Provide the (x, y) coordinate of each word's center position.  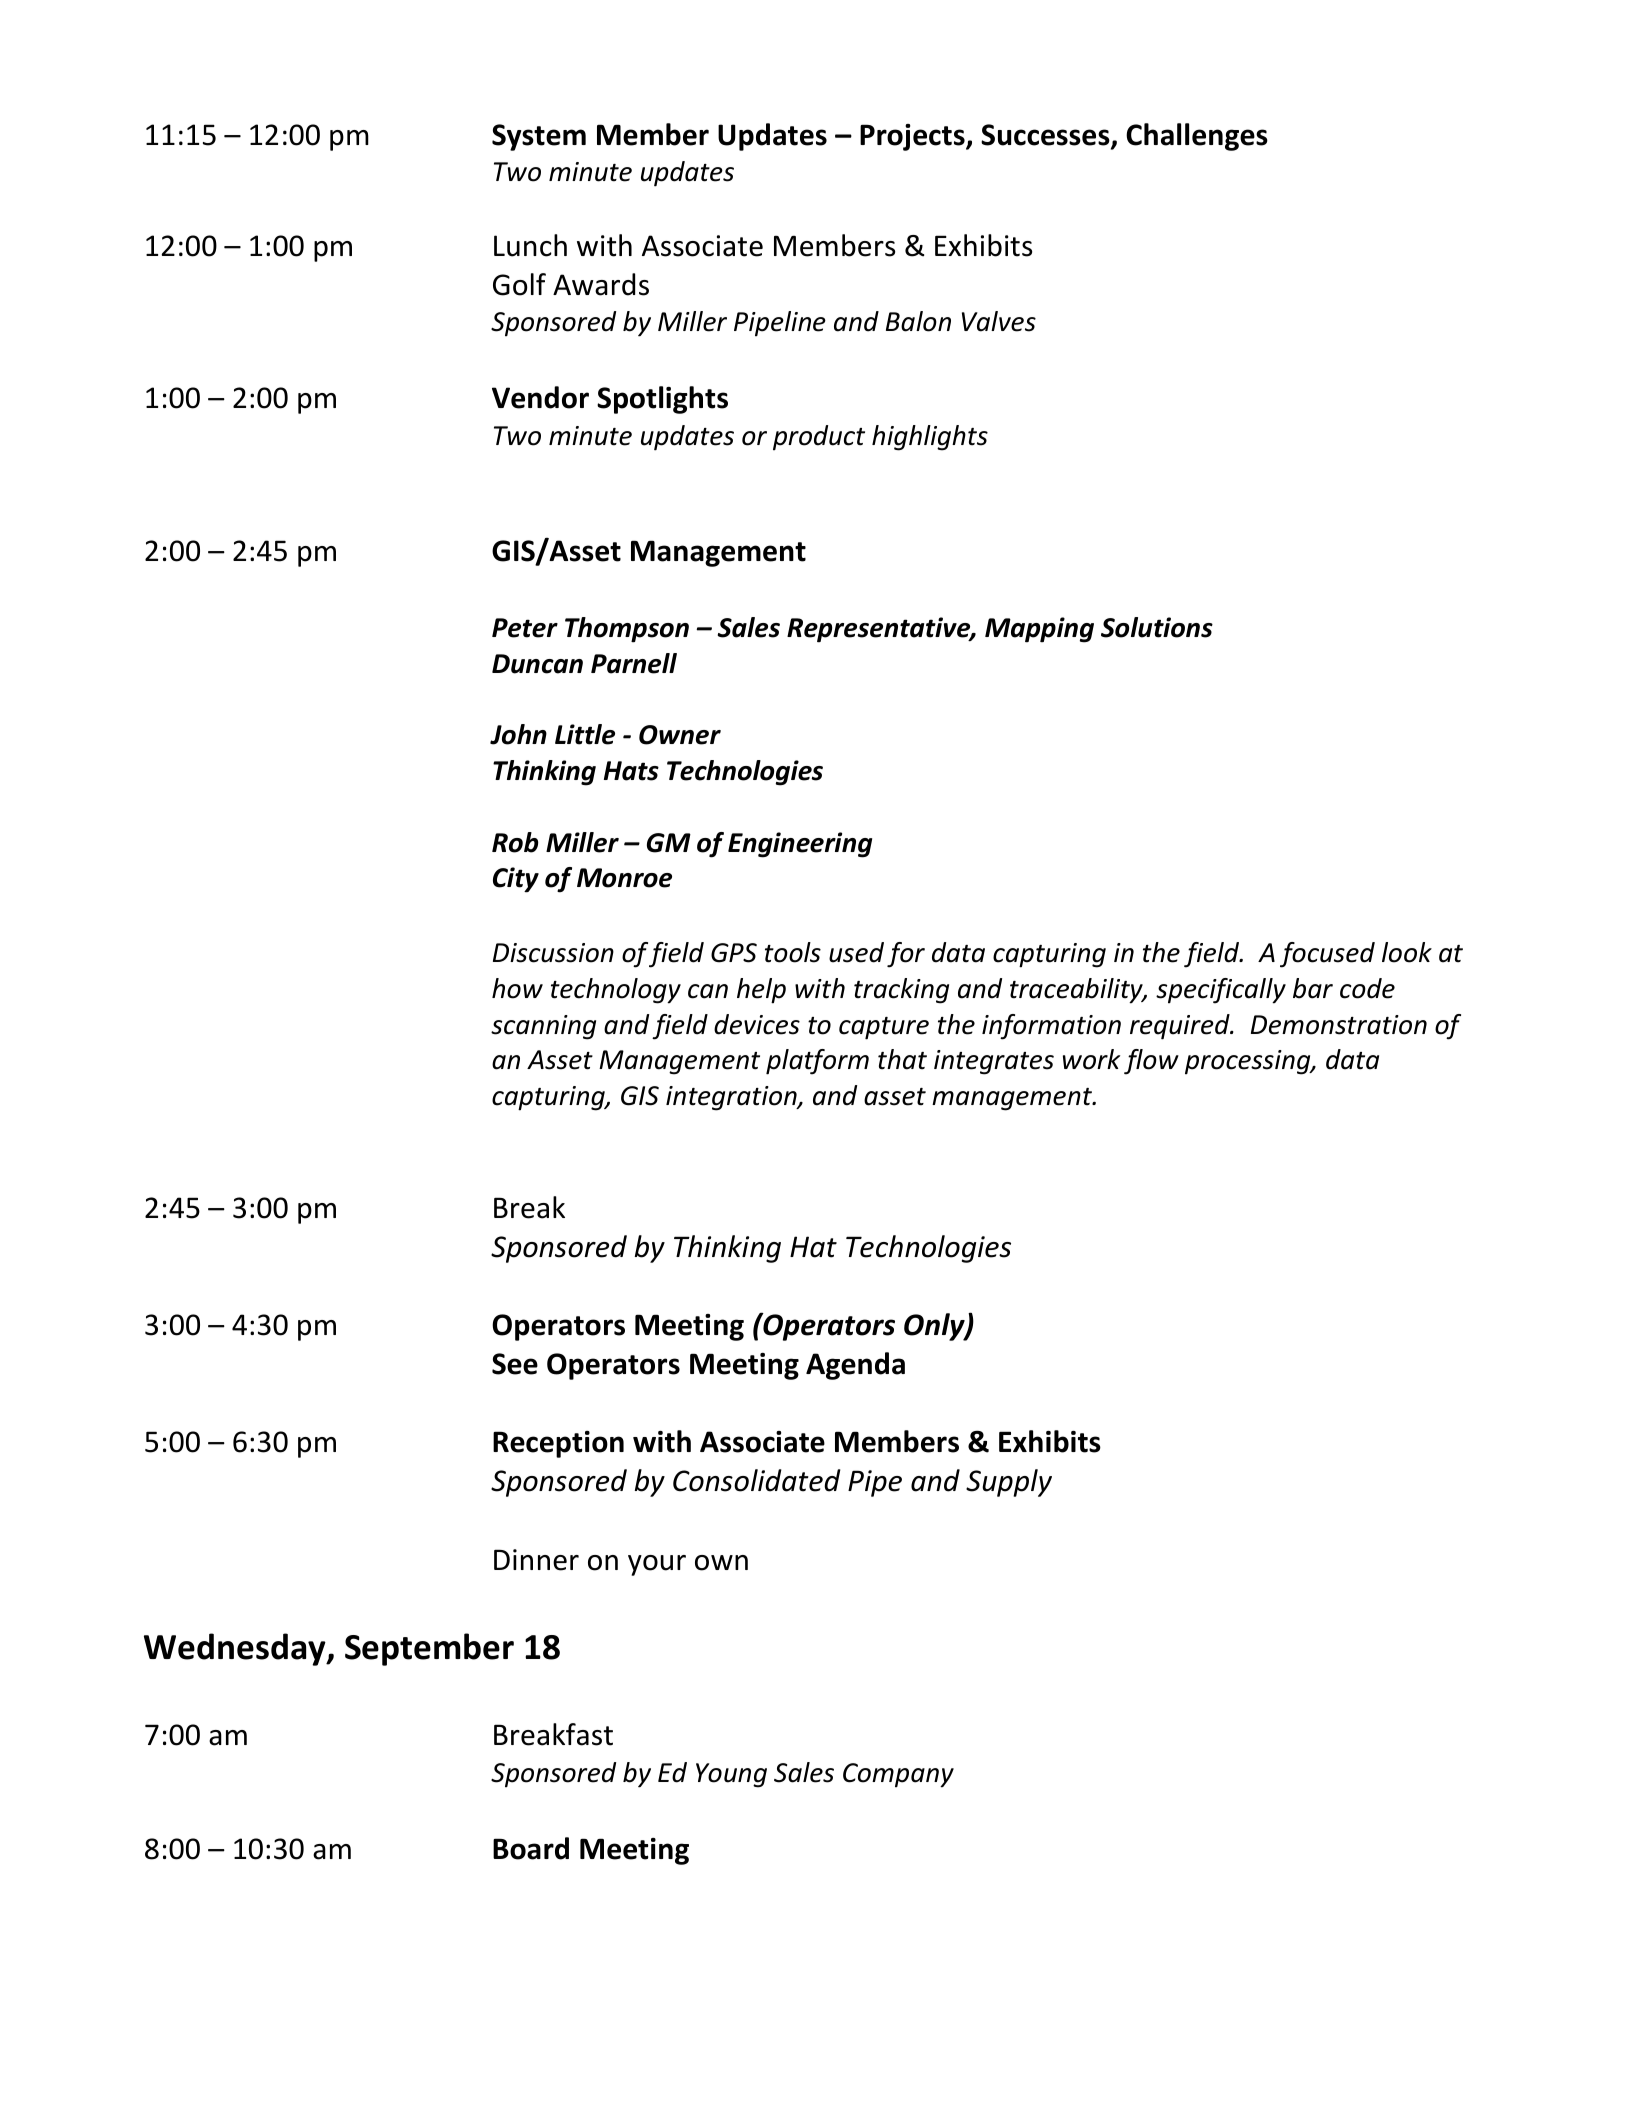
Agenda (855, 1366)
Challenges (1197, 137)
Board (531, 1848)
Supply (1009, 1483)
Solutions (1157, 627)
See (515, 1364)
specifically (1221, 991)
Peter (525, 628)
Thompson (627, 630)
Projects (913, 137)
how (517, 988)
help (761, 991)
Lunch (530, 245)
